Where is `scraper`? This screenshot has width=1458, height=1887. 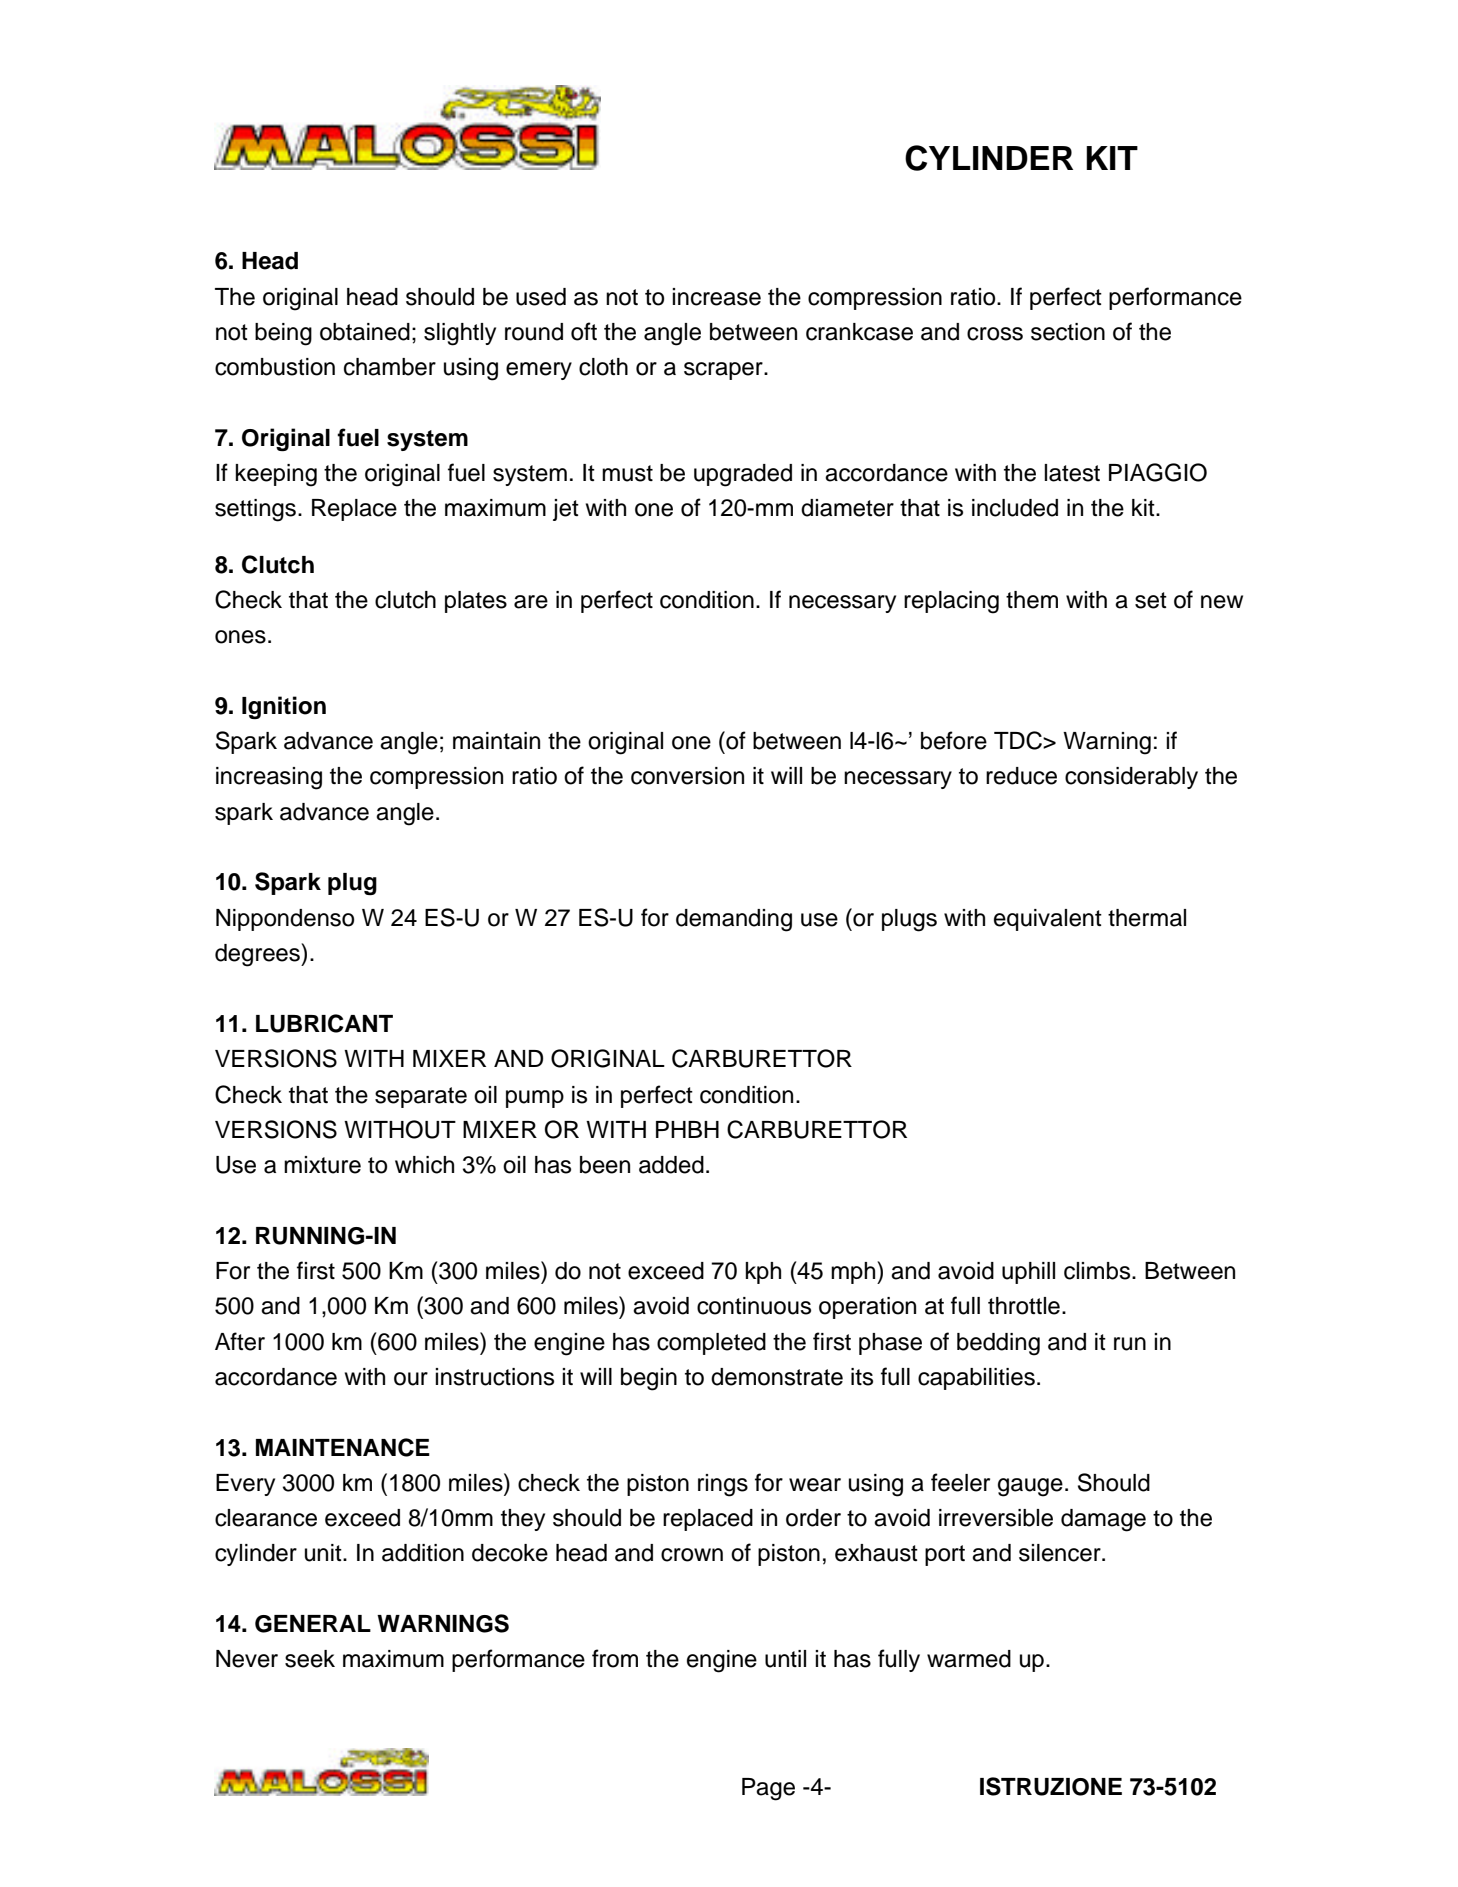 scraper is located at coordinates (724, 371).
